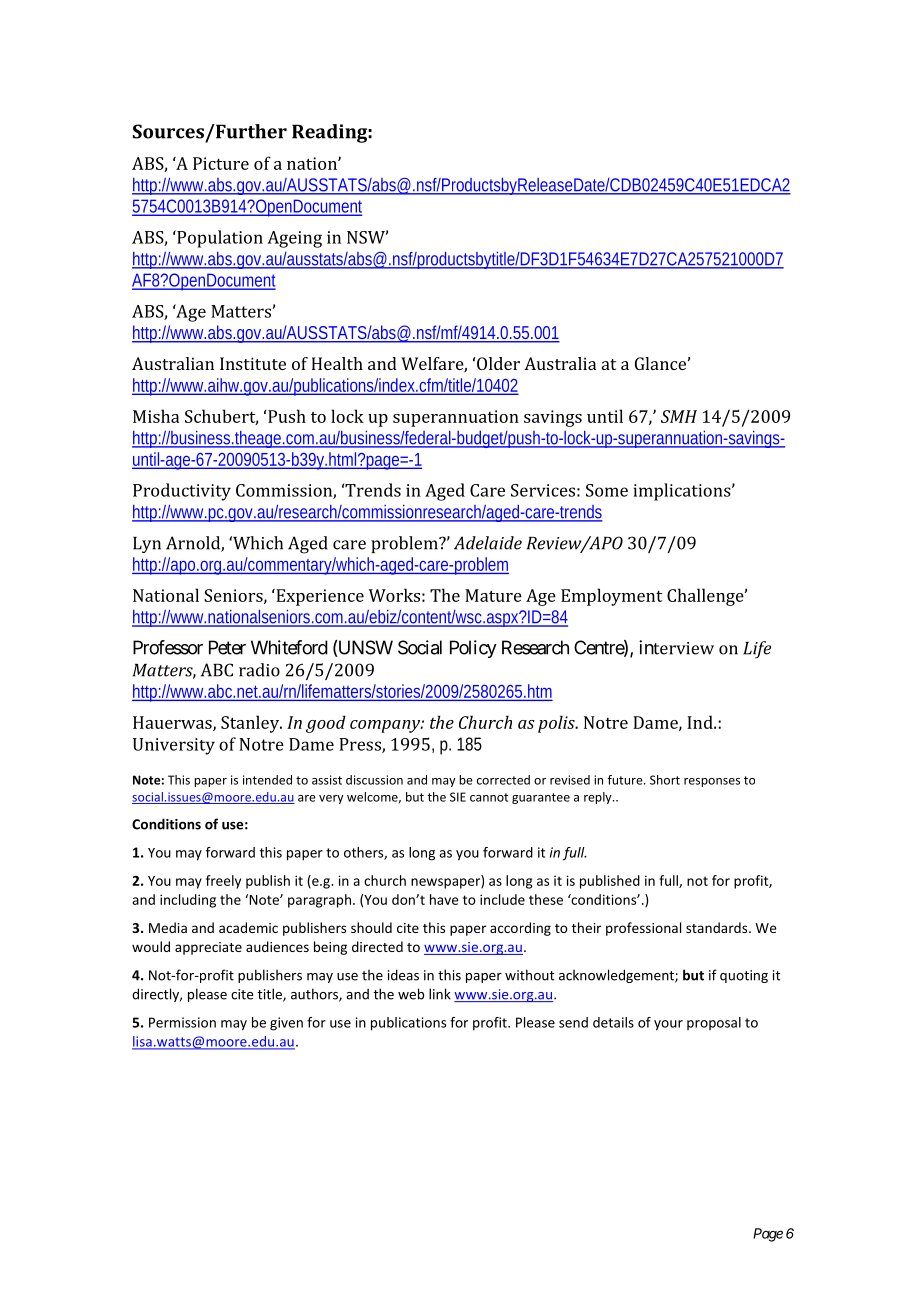 The width and height of the image is (924, 1308). Describe the element at coordinates (497, 363) in the image. I see `Older` at that location.
